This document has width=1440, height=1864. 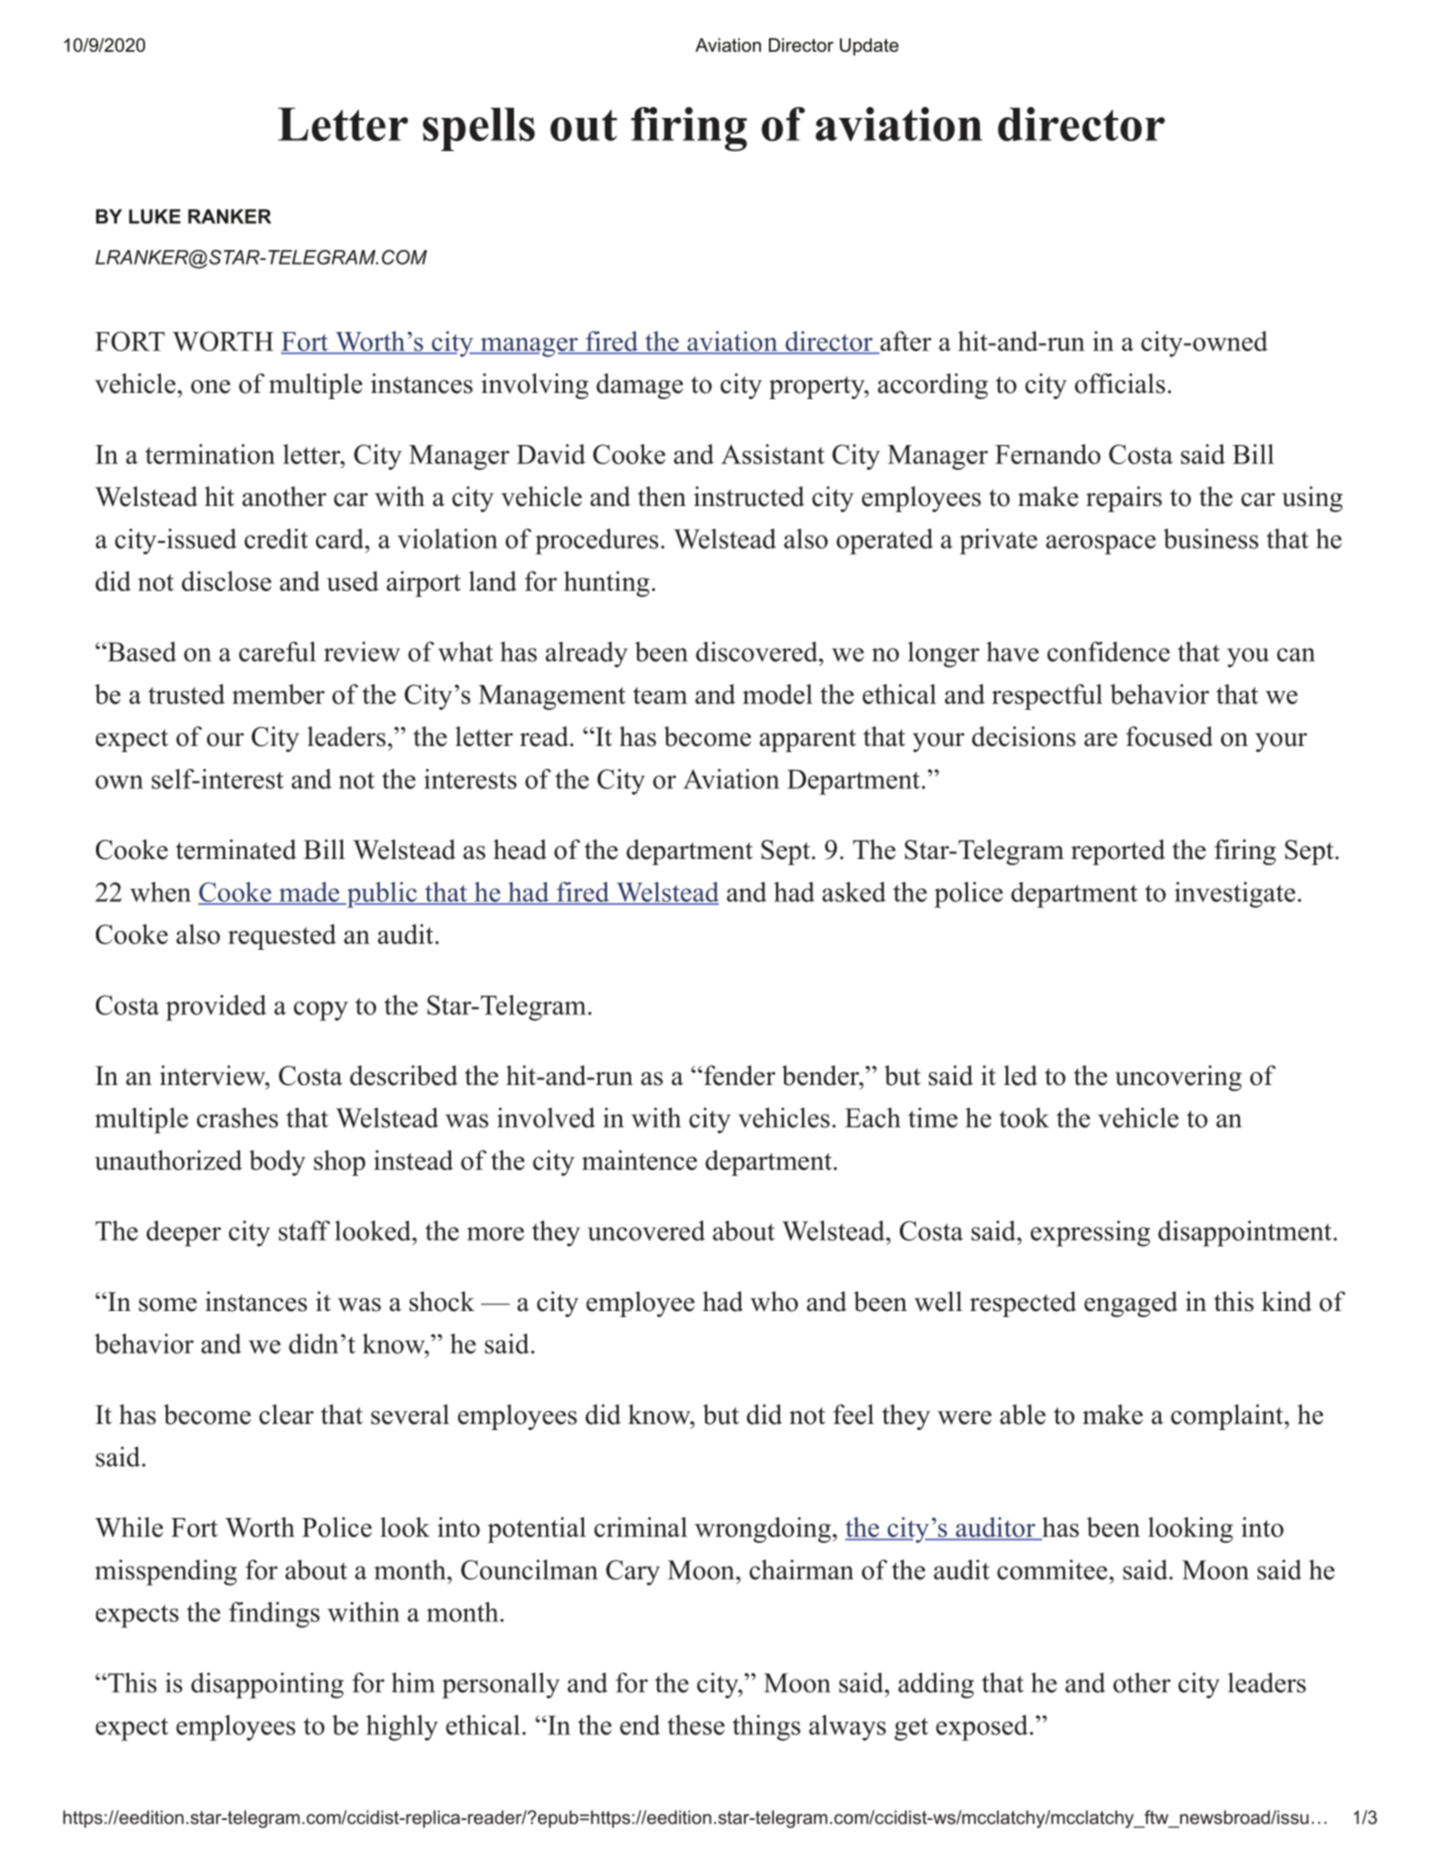 I want to click on disappointing, so click(x=267, y=1685).
